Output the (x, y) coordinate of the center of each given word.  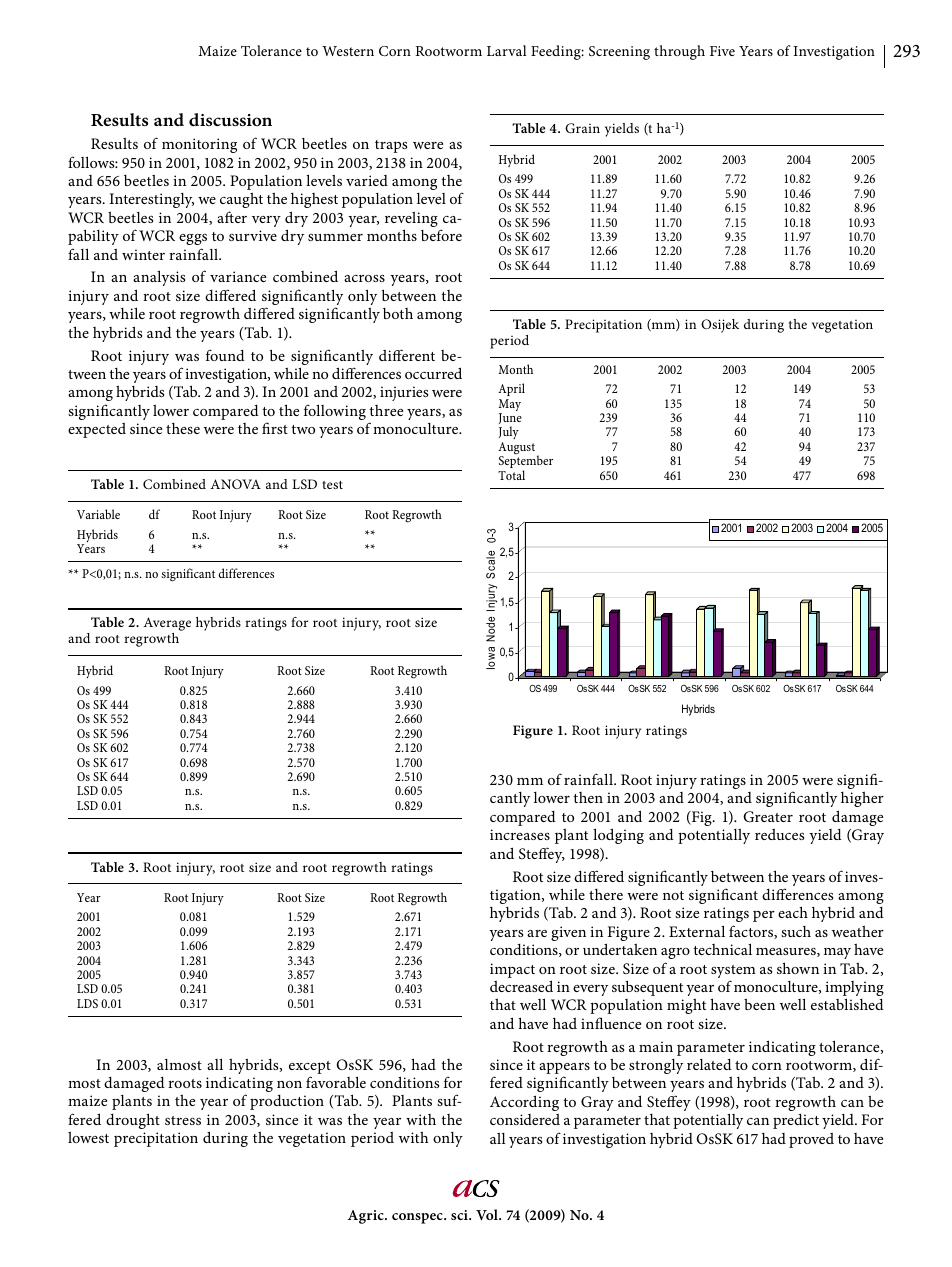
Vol (488, 1214)
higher (862, 799)
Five (722, 51)
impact (512, 970)
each (793, 912)
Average (167, 625)
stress (183, 1120)
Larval (507, 50)
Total (511, 475)
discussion (230, 119)
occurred (433, 373)
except (310, 1067)
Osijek (720, 326)
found (225, 355)
